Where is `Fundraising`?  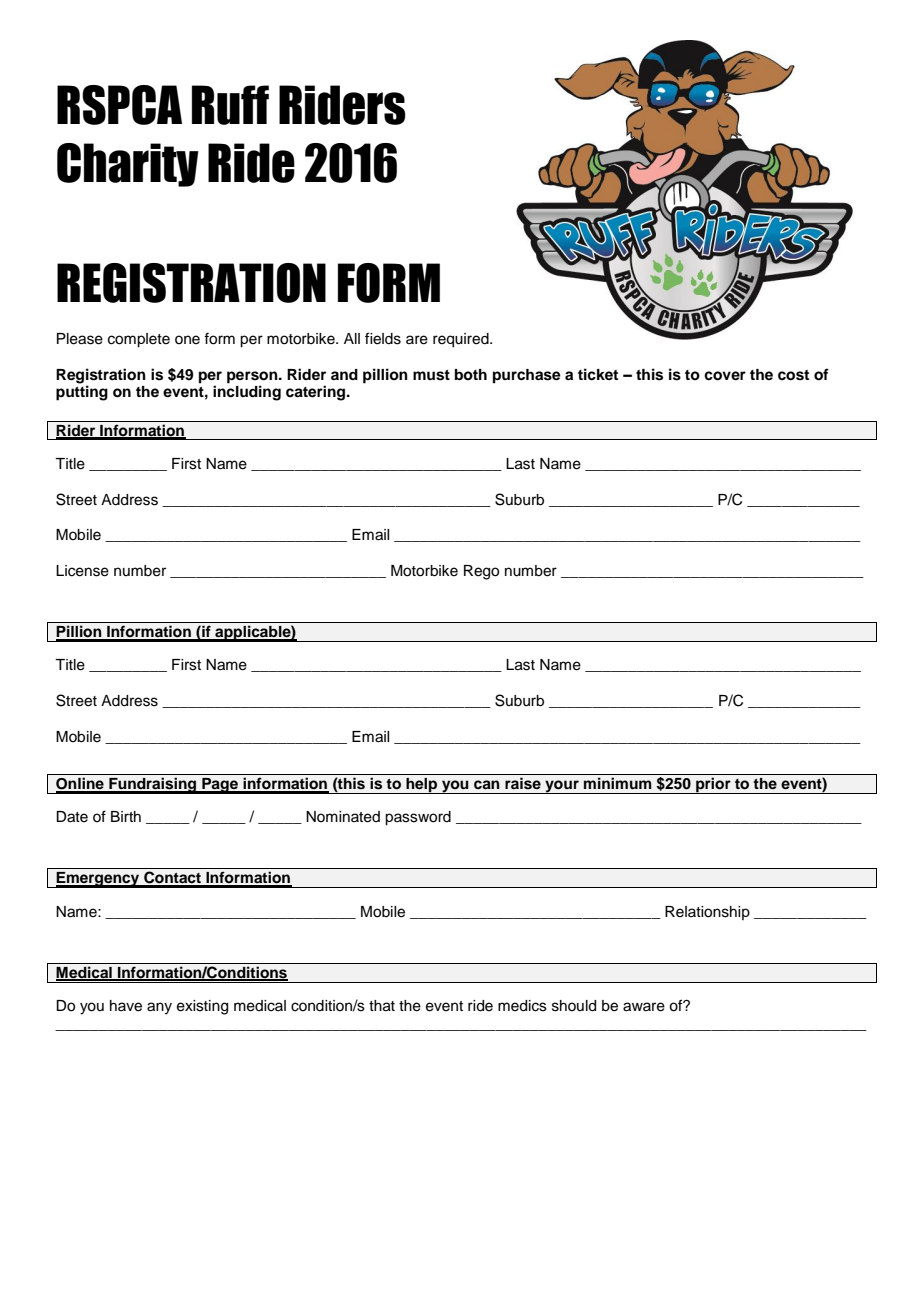 Fundraising is located at coordinates (153, 785).
